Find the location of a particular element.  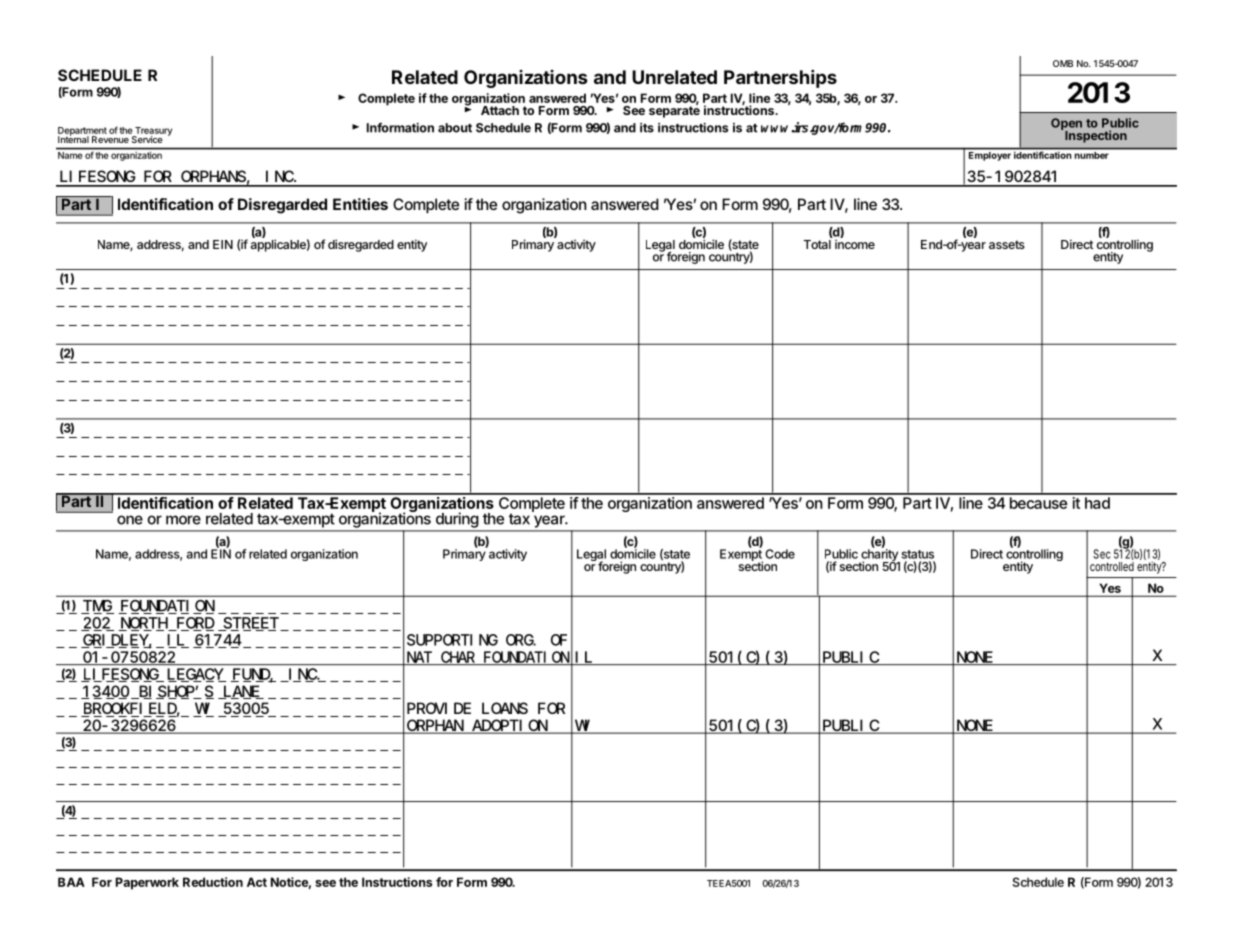

assets is located at coordinates (1007, 244).
